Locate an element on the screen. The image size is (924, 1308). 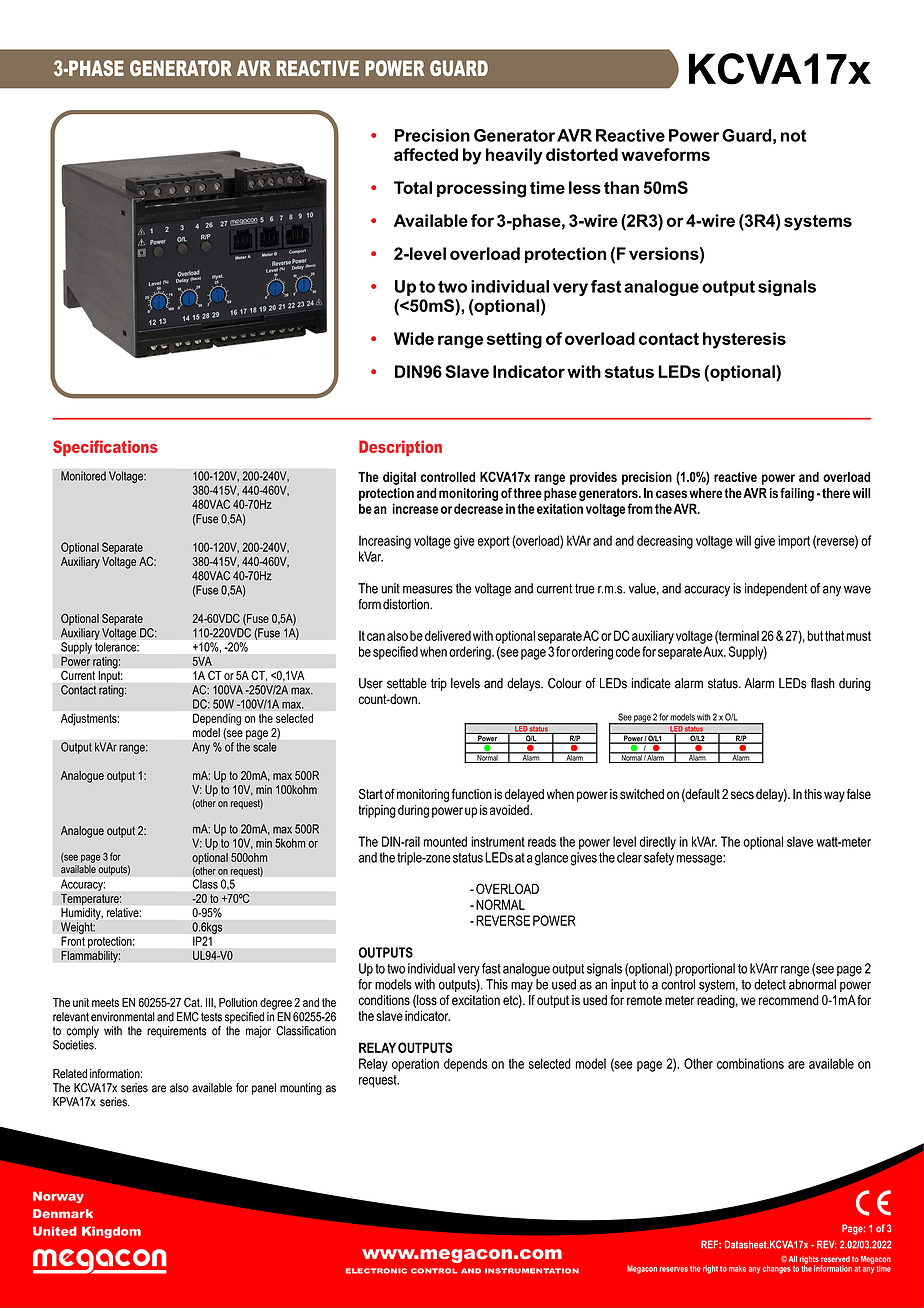
settable is located at coordinates (407, 683).
